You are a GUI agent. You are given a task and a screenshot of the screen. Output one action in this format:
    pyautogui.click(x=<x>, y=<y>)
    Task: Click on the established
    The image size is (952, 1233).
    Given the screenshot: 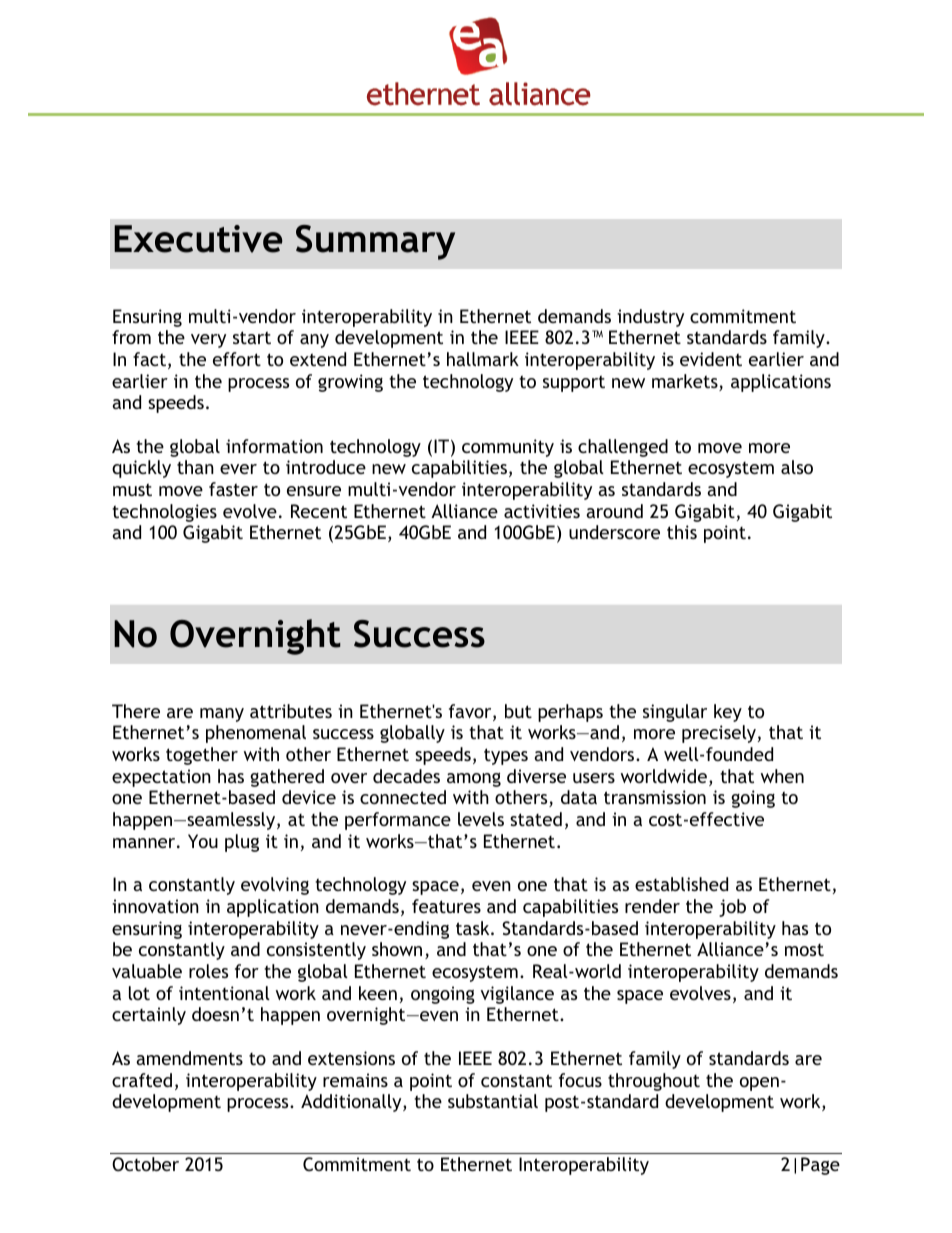 What is the action you would take?
    pyautogui.click(x=681, y=884)
